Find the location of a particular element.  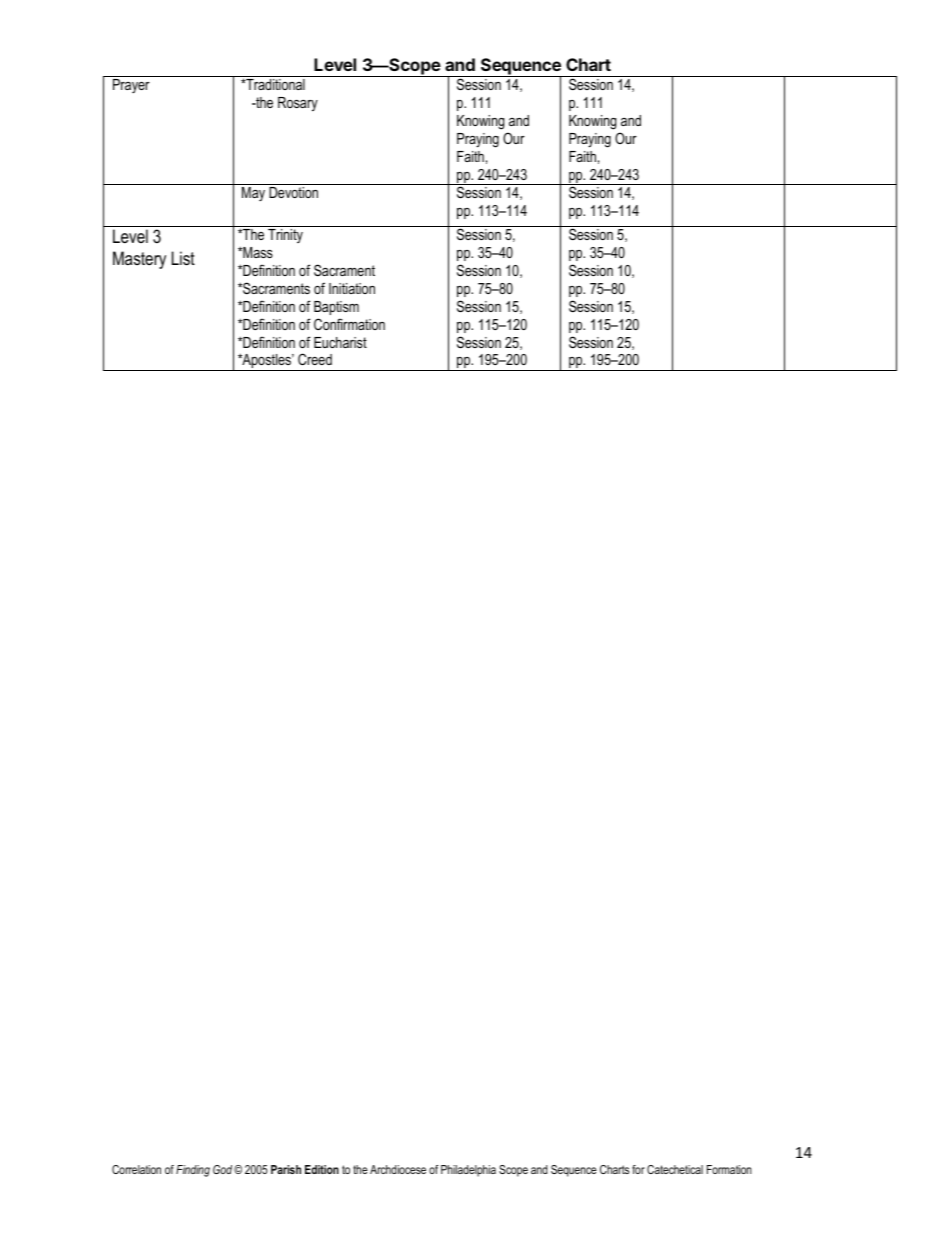

Prayer is located at coordinates (131, 86).
